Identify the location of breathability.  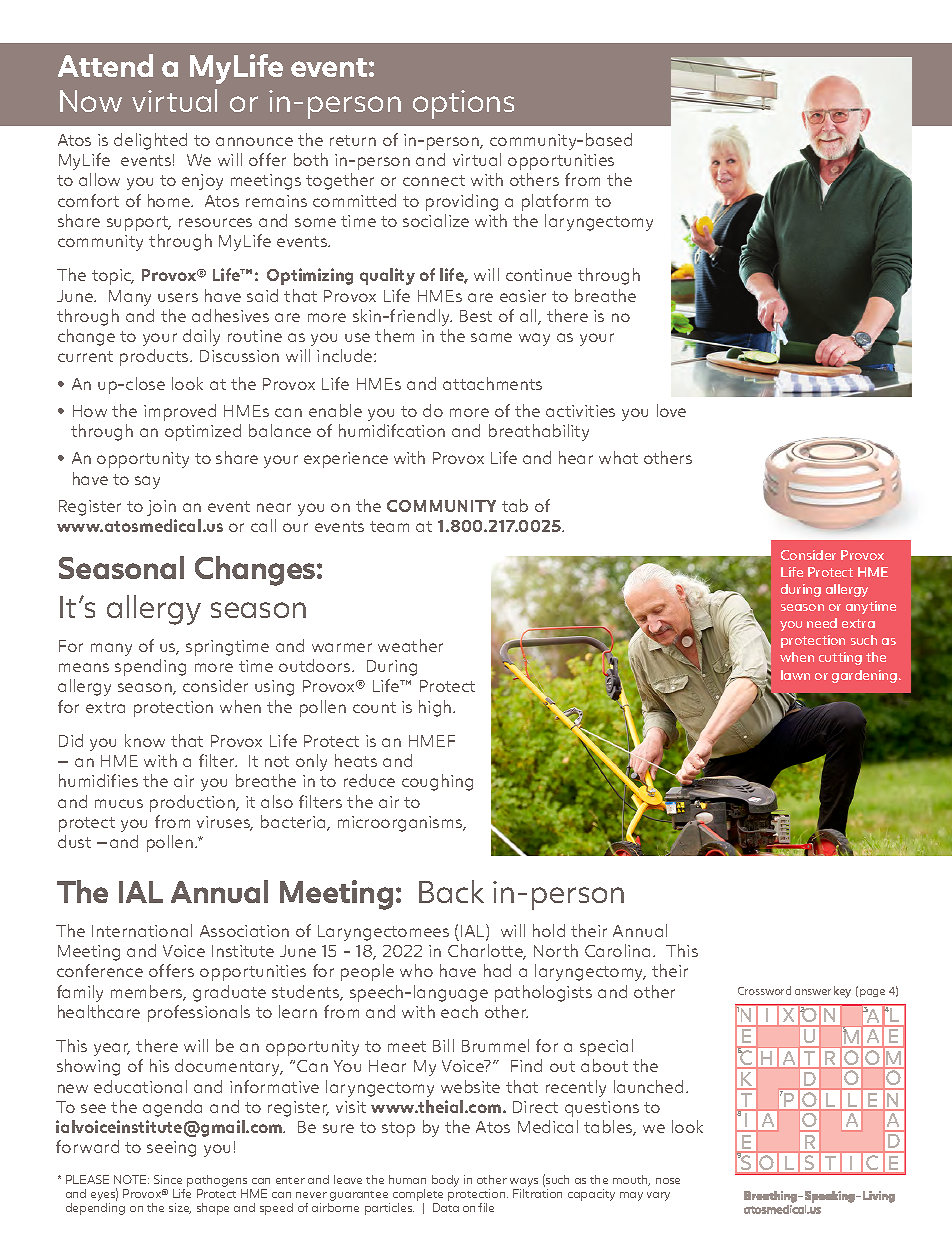
(539, 432).
